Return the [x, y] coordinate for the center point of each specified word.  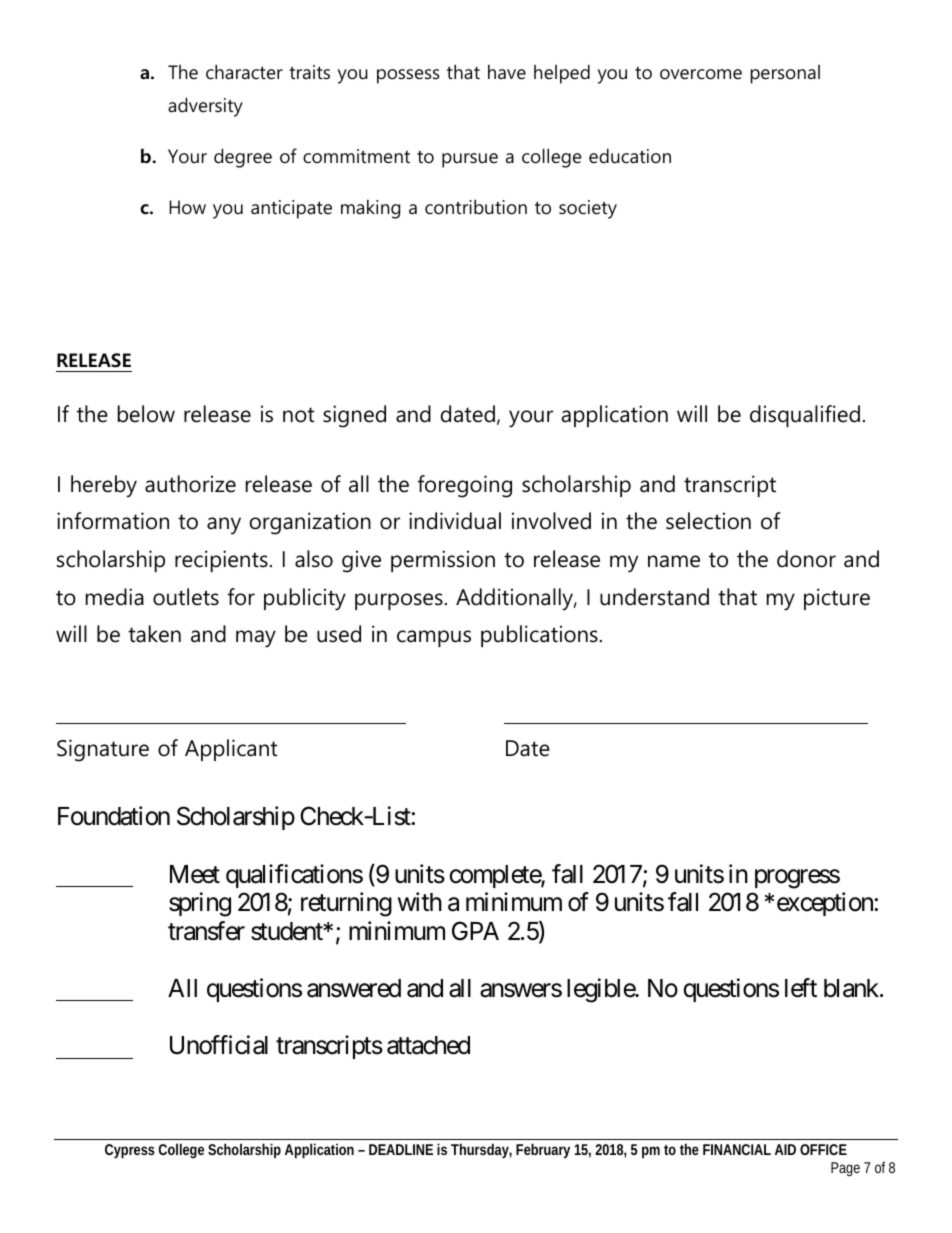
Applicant [231, 750]
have [507, 72]
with [420, 901]
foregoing [465, 486]
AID [785, 1149]
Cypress [130, 1151]
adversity [205, 107]
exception [826, 904]
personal [785, 74]
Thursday [481, 1151]
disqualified [805, 416]
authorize [190, 484]
